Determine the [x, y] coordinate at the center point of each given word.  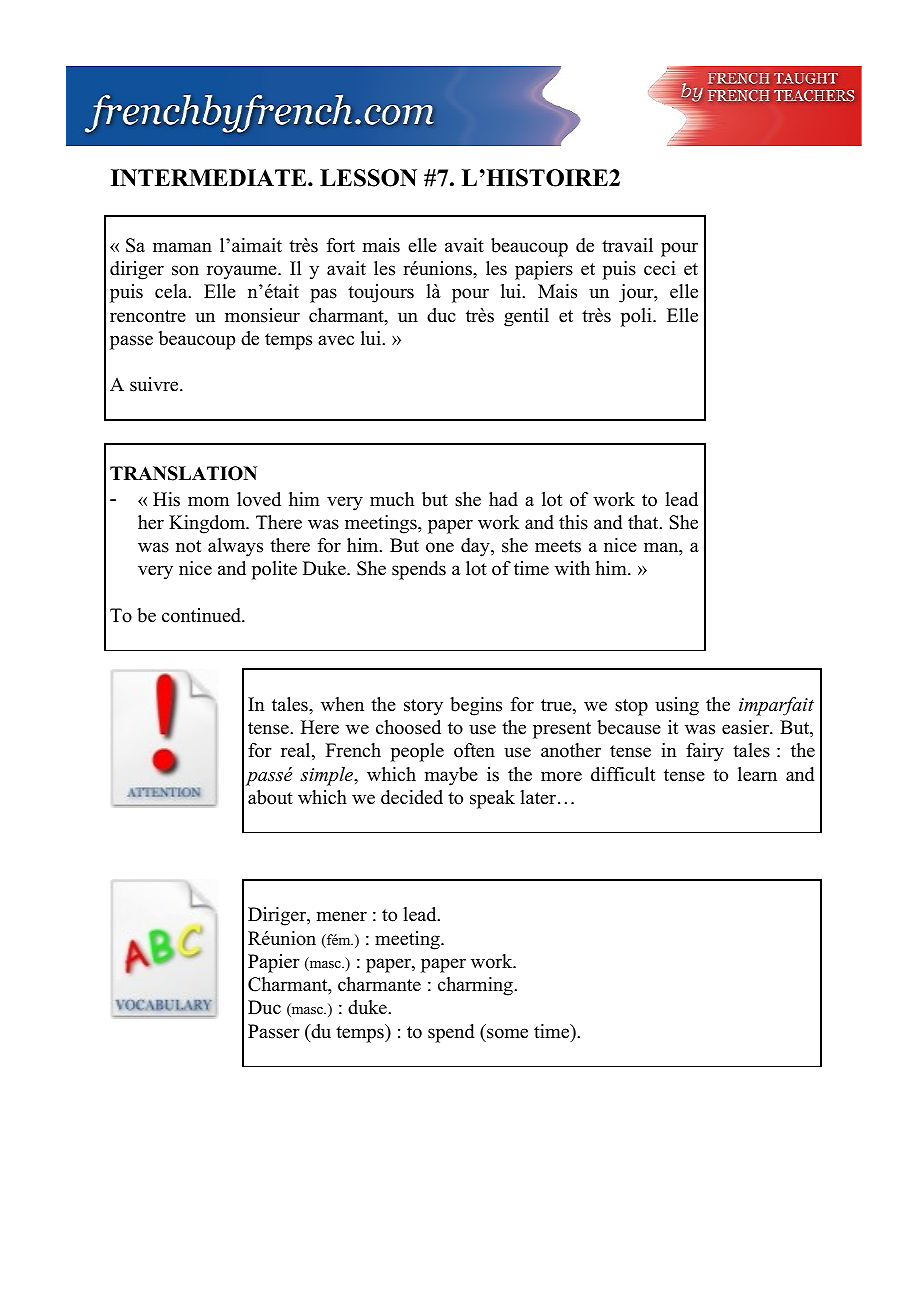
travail [627, 245]
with [572, 568]
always [235, 547]
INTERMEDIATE [210, 178]
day [476, 547]
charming [476, 986]
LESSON [368, 178]
